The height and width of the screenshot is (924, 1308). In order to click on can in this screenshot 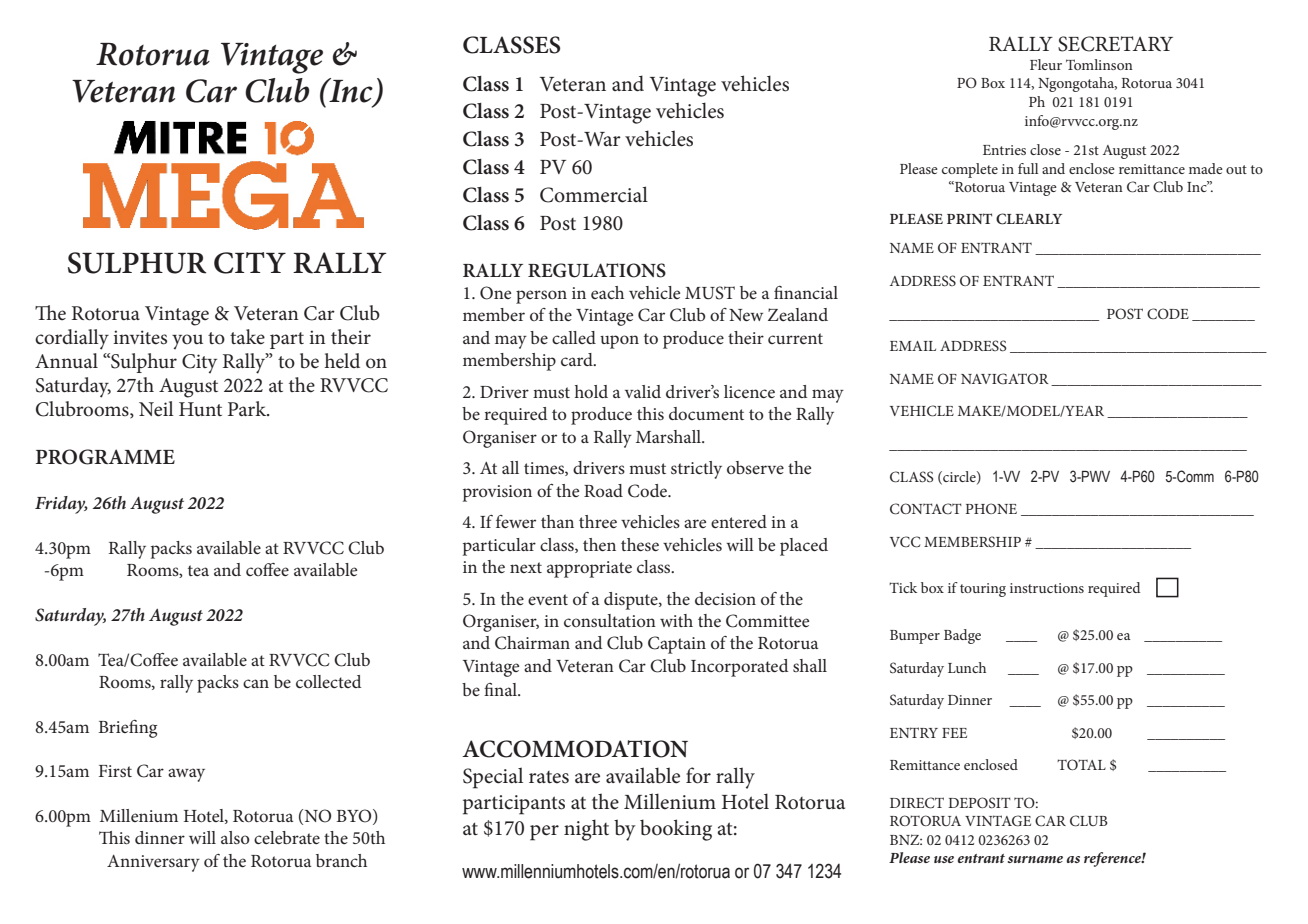, I will do `click(256, 683)`.
